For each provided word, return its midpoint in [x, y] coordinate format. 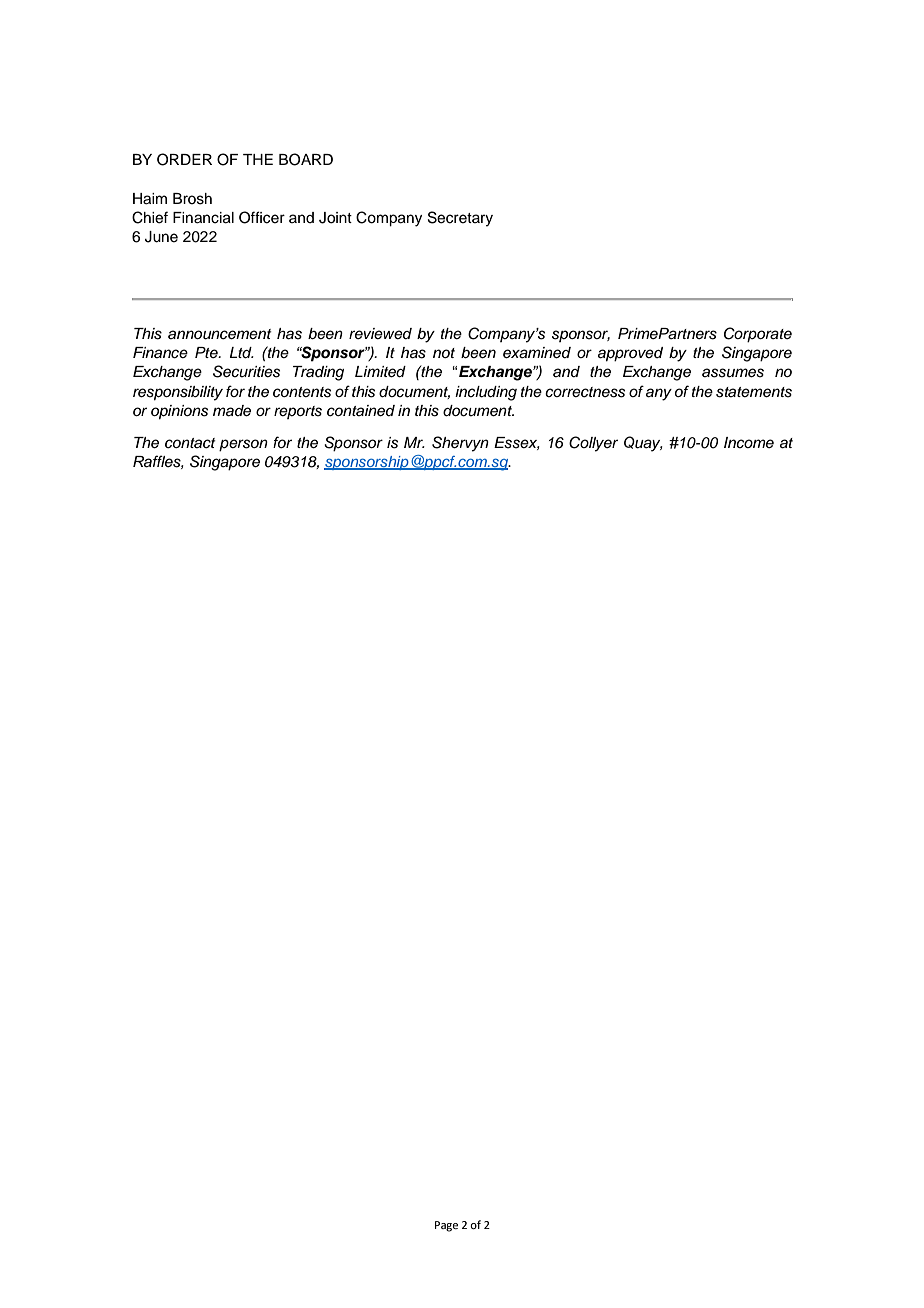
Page [446, 1226]
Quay [643, 444]
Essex [517, 443]
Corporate [758, 335]
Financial [203, 218]
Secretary [460, 219]
